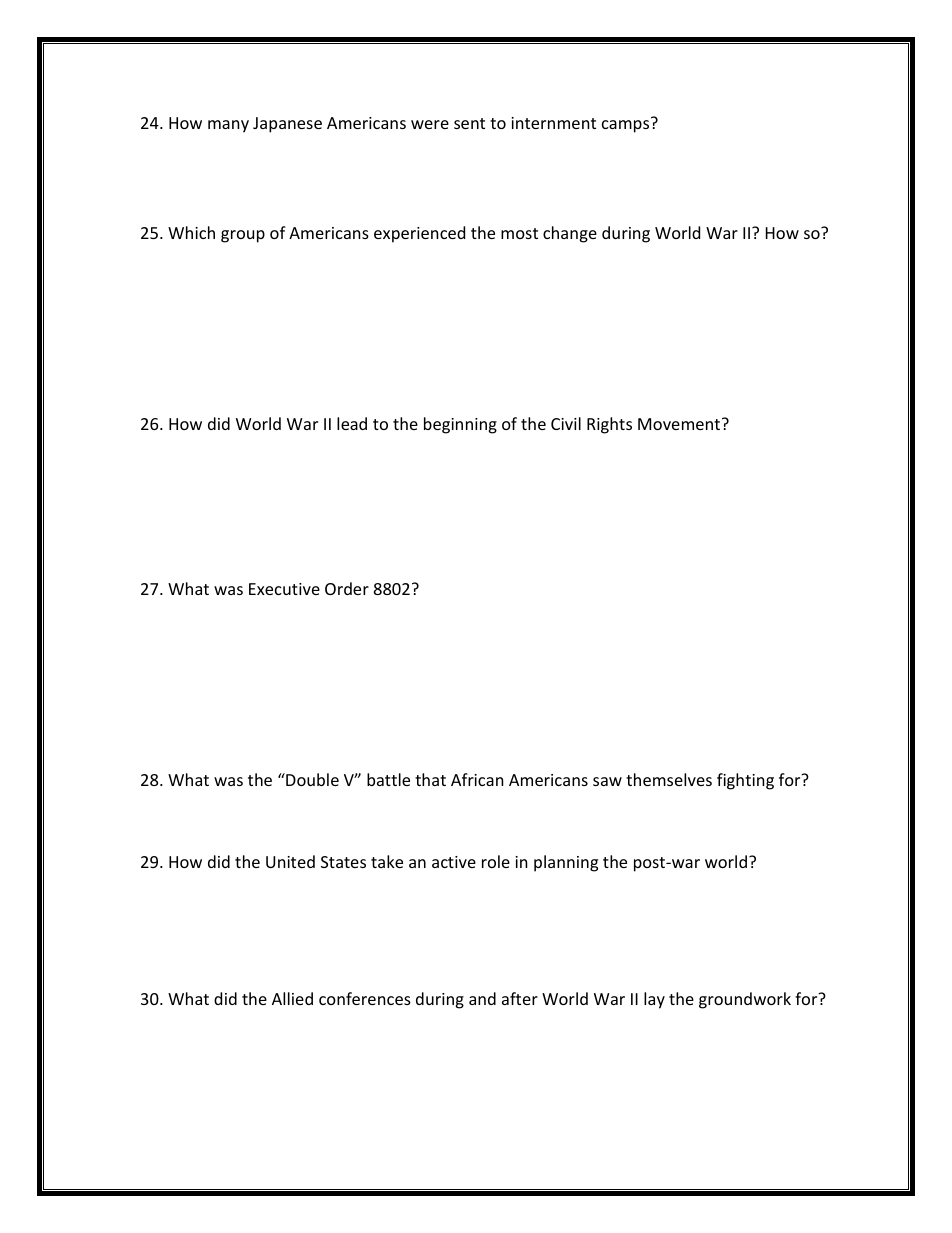 Image resolution: width=952 pixels, height=1233 pixels. Describe the element at coordinates (292, 998) in the page. I see `Allied` at that location.
